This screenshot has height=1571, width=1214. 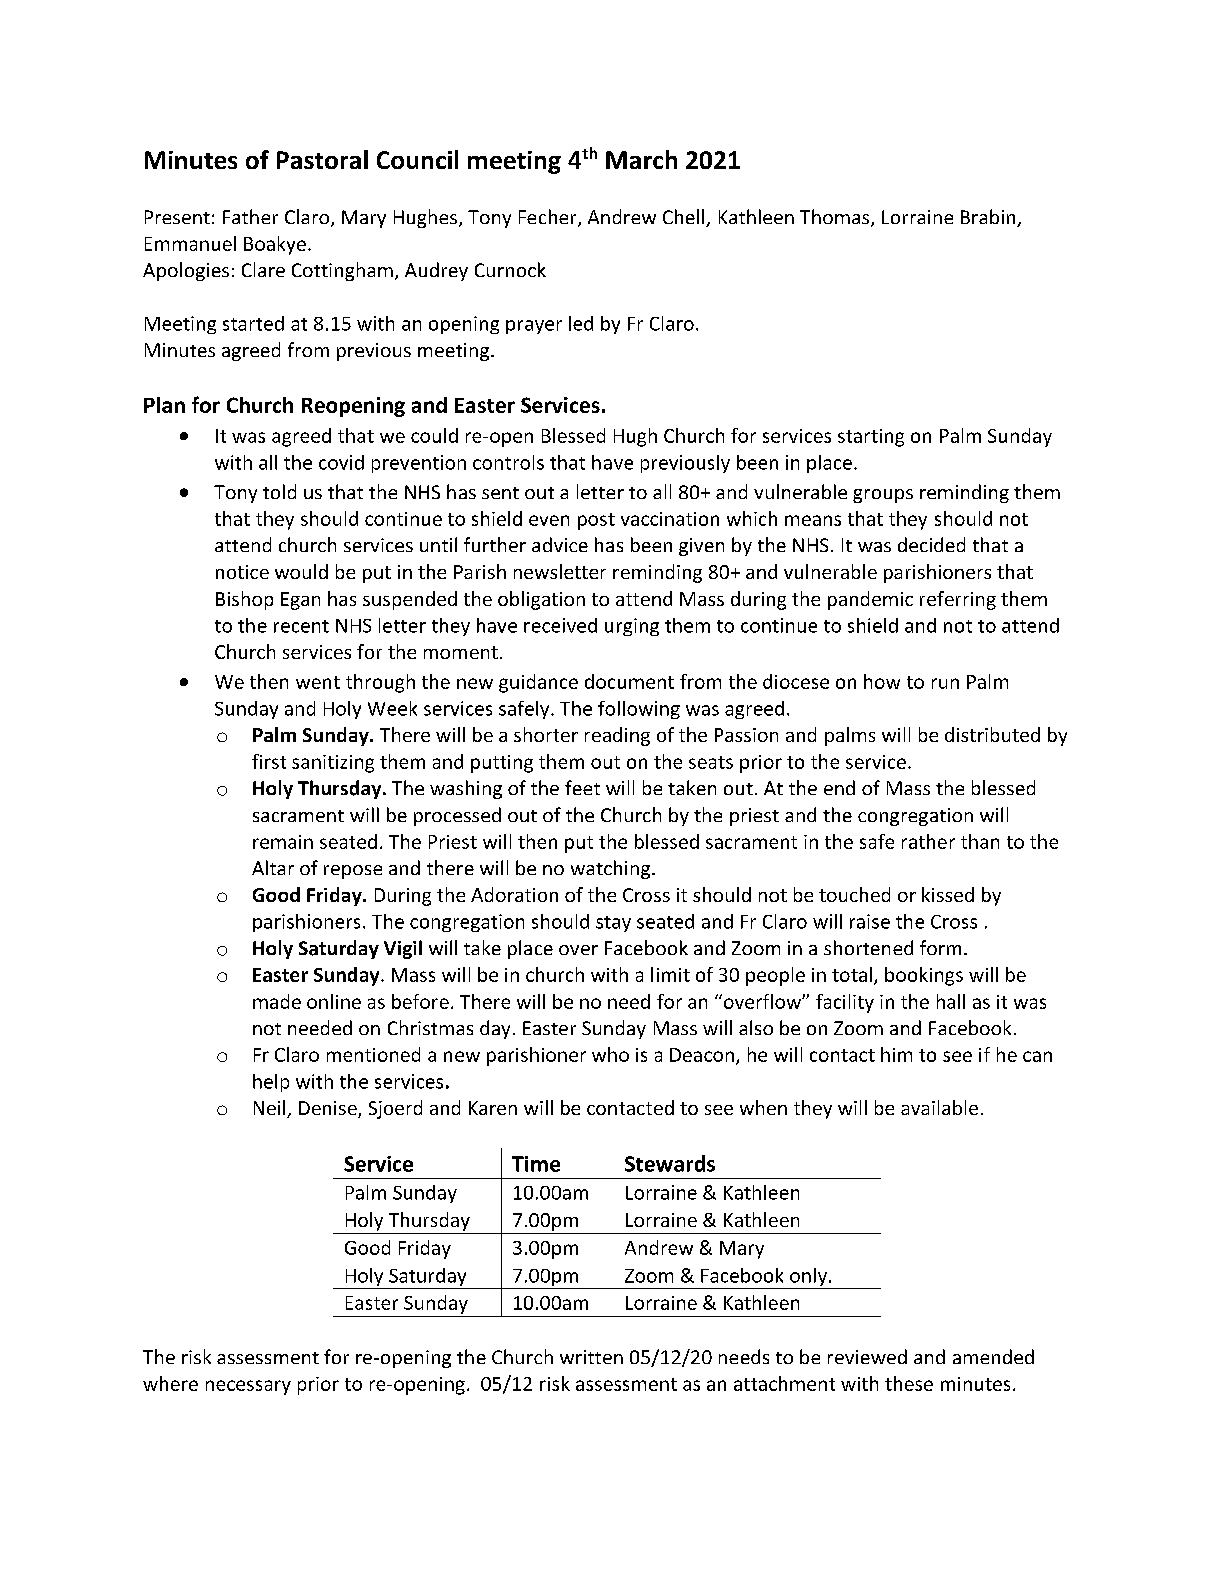 What do you see at coordinates (641, 159) in the screenshot?
I see `March` at bounding box center [641, 159].
